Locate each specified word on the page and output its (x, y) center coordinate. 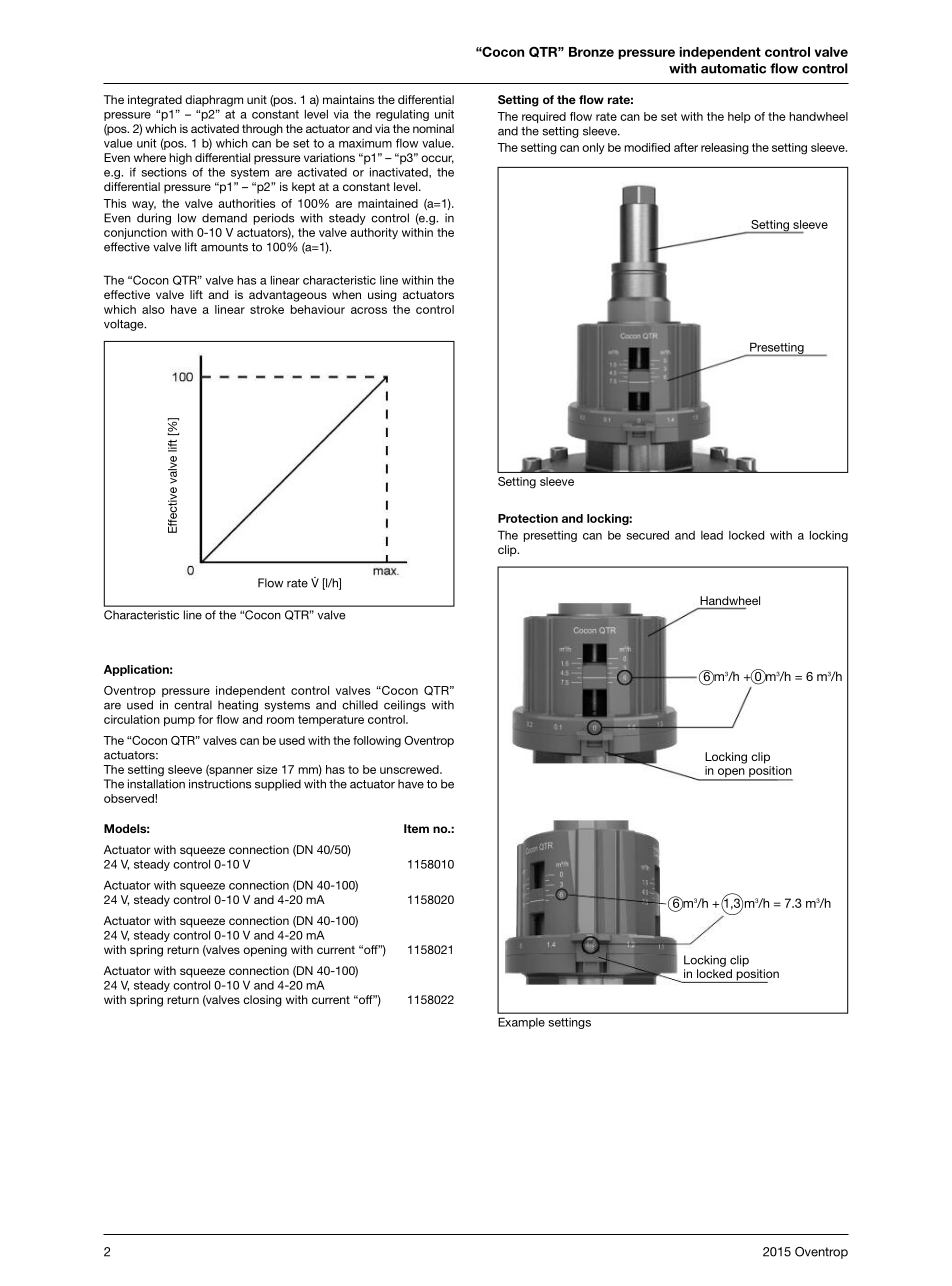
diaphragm (214, 101)
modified (647, 147)
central (193, 705)
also (153, 309)
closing (262, 1001)
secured (648, 535)
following (377, 742)
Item (416, 828)
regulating (402, 115)
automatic (733, 68)
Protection (528, 518)
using (382, 296)
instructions (220, 784)
